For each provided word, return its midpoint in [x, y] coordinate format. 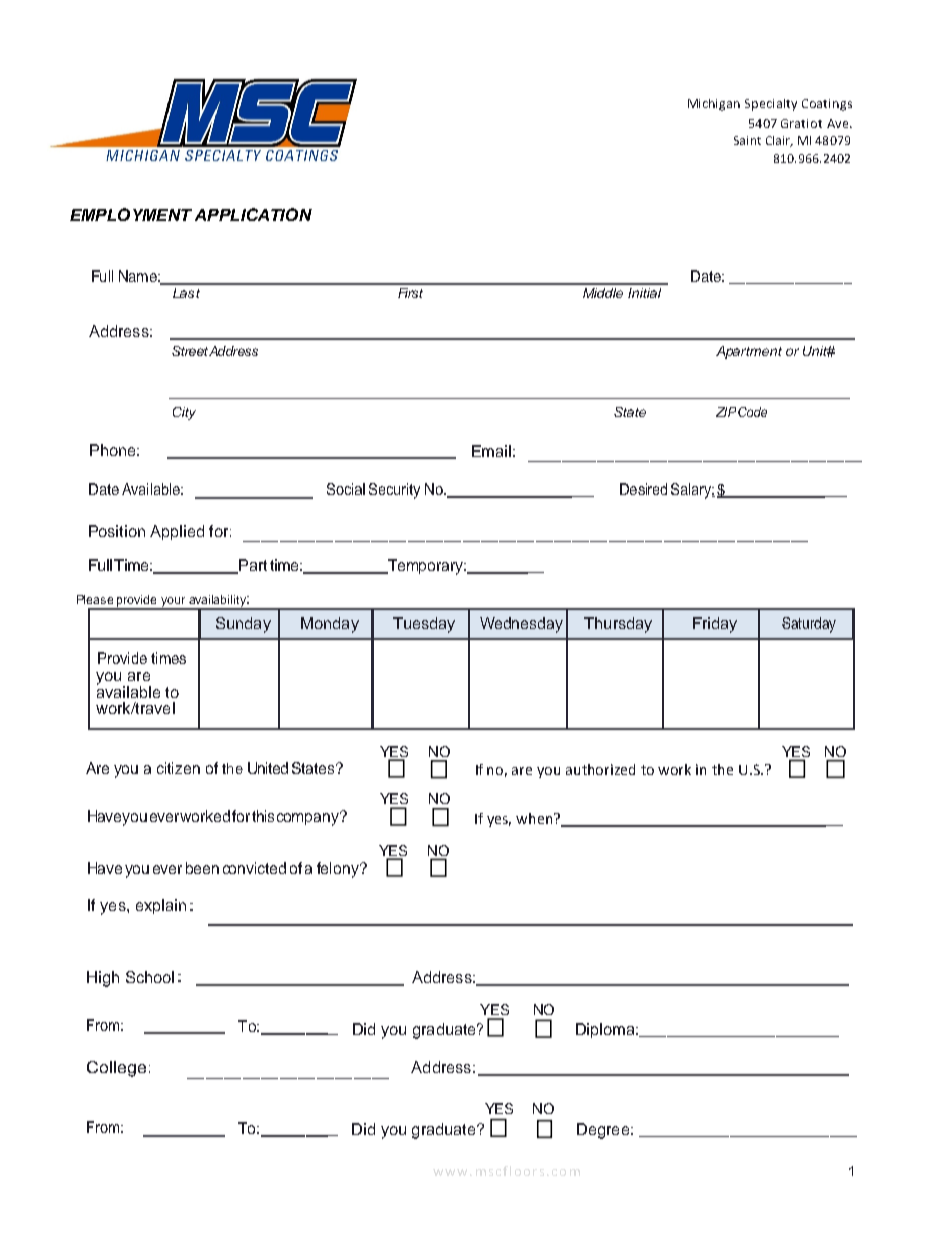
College [116, 1069]
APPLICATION [253, 214]
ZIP [726, 412]
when [535, 818]
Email [491, 451]
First [410, 293]
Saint [747, 140]
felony [339, 870]
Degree [603, 1131]
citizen [178, 768]
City [184, 413]
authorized [600, 769]
